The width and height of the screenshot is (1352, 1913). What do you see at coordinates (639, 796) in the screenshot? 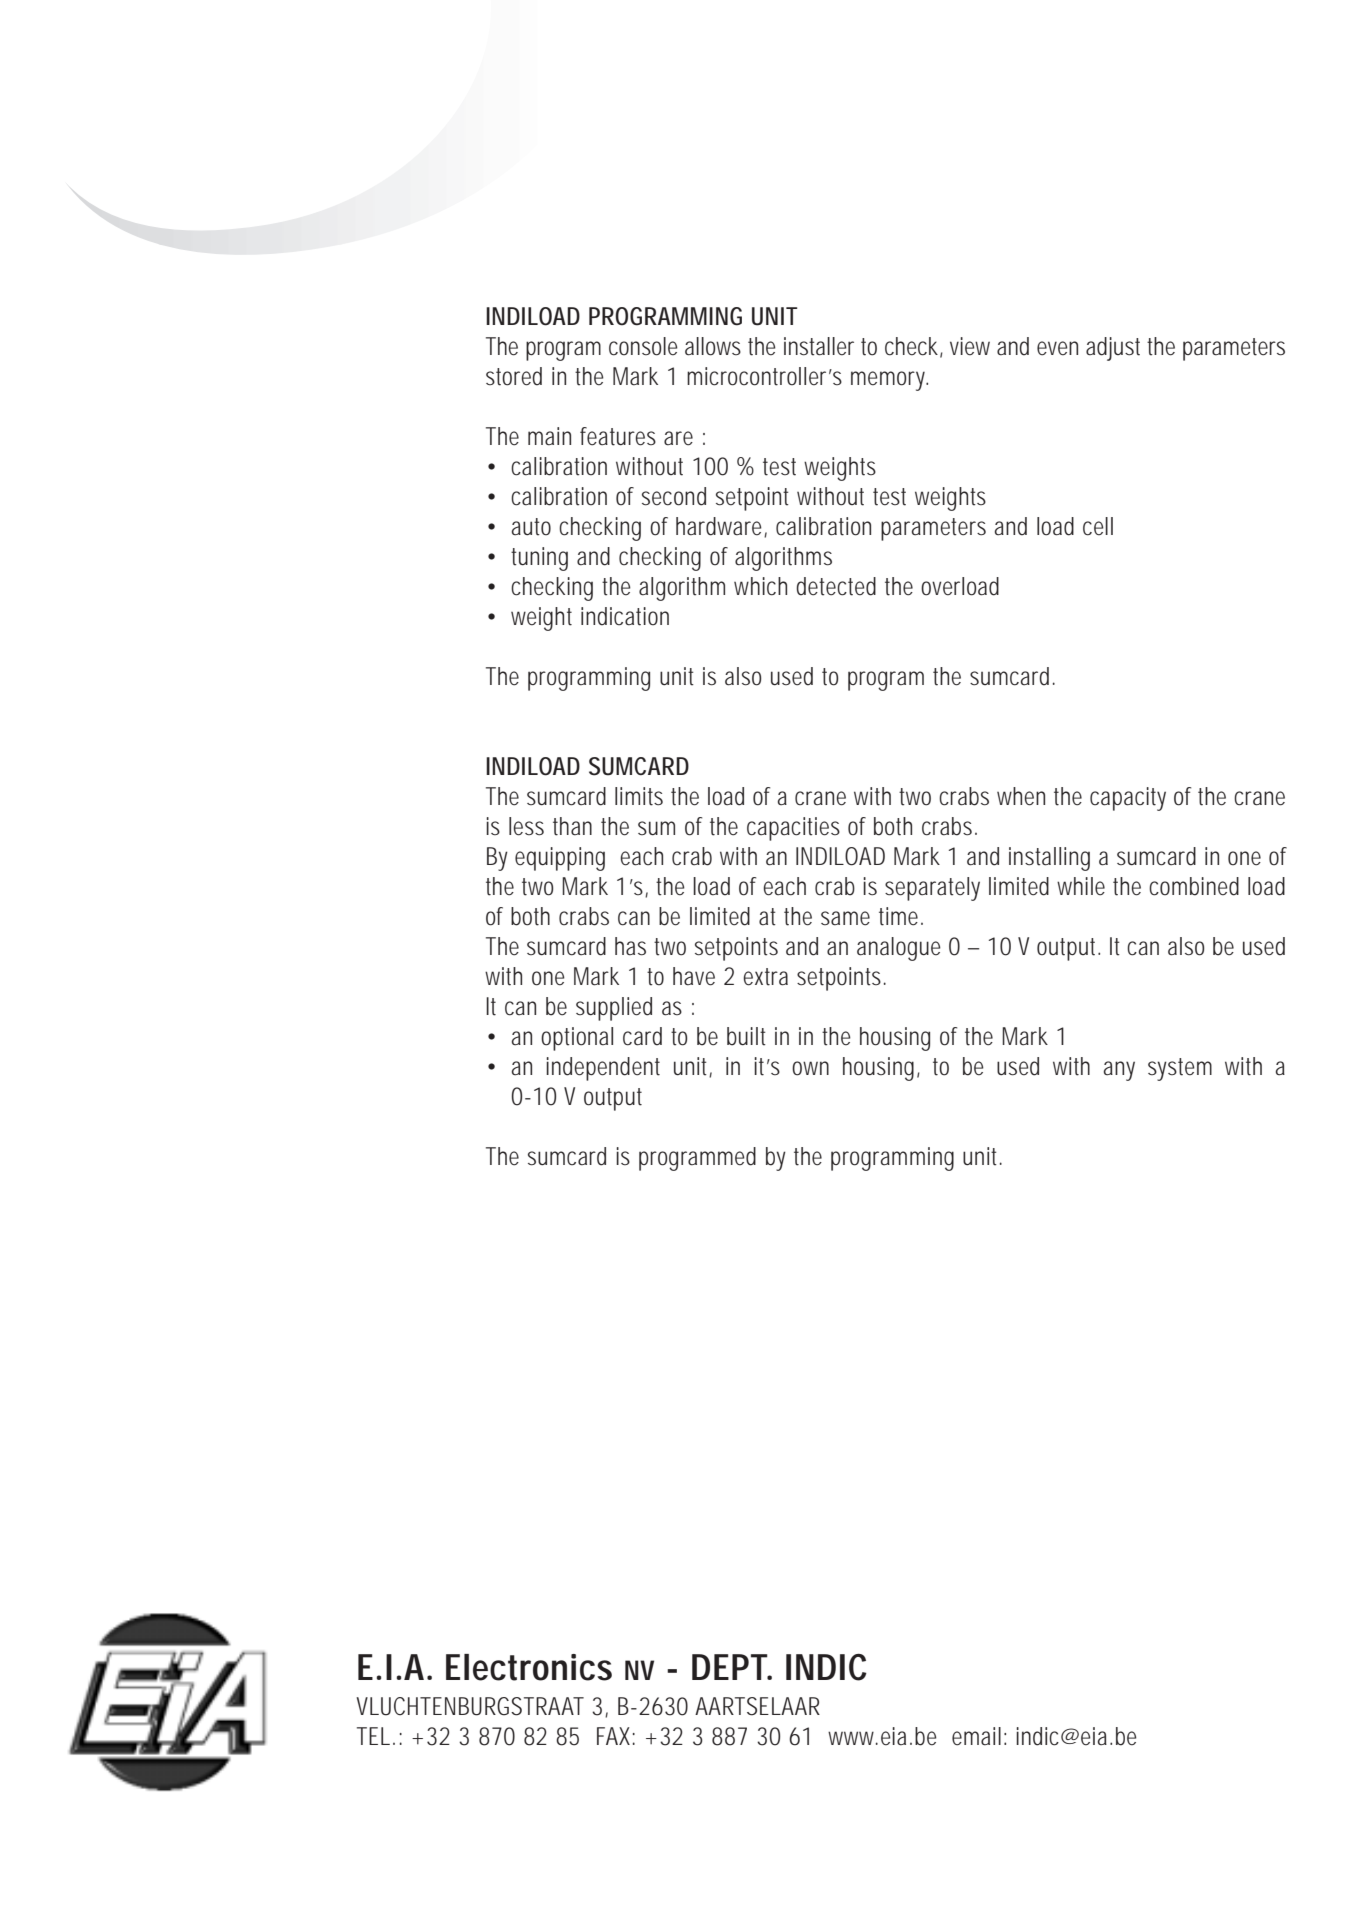
I see `limits` at bounding box center [639, 796].
